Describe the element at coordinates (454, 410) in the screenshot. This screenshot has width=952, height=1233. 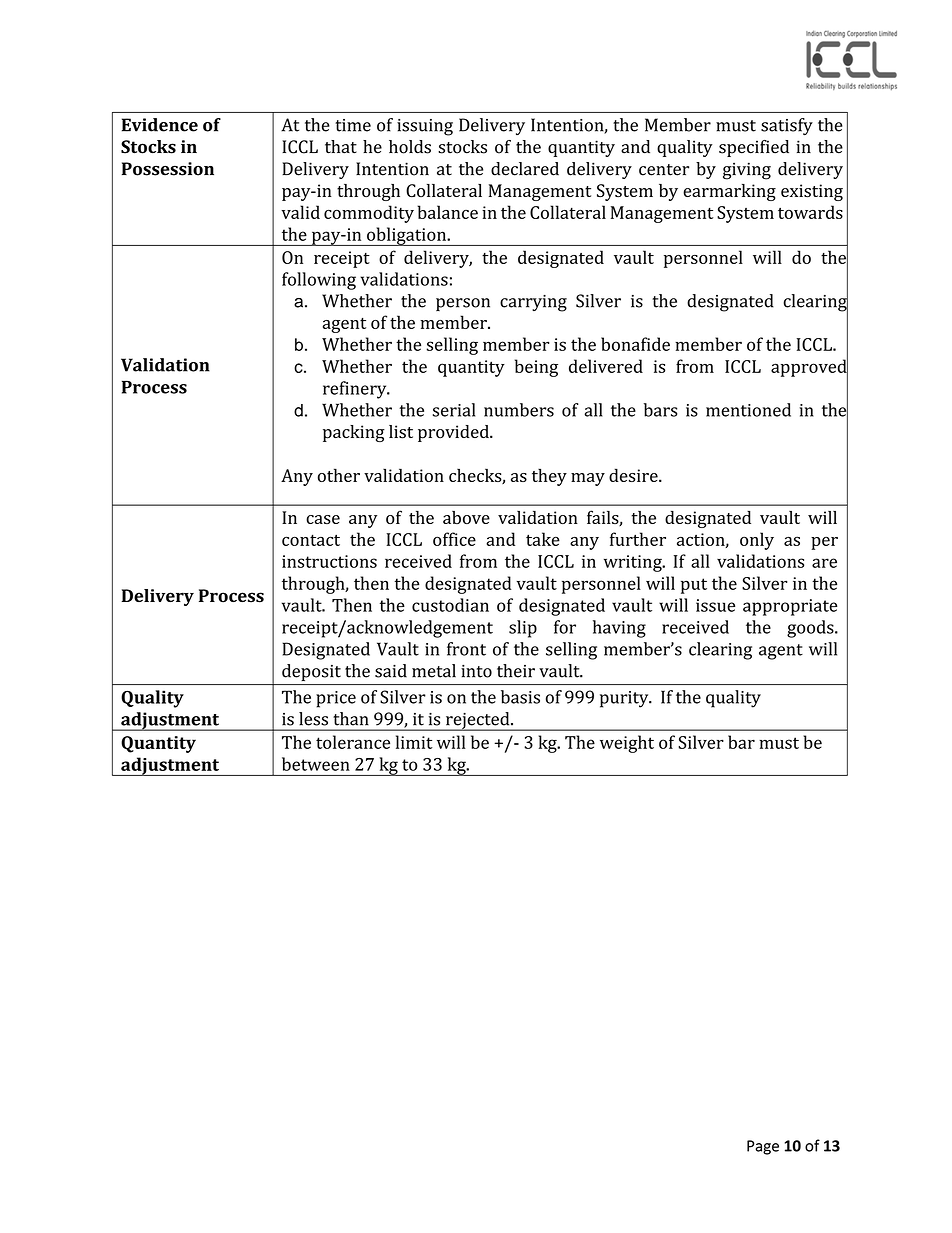
I see `serial` at that location.
